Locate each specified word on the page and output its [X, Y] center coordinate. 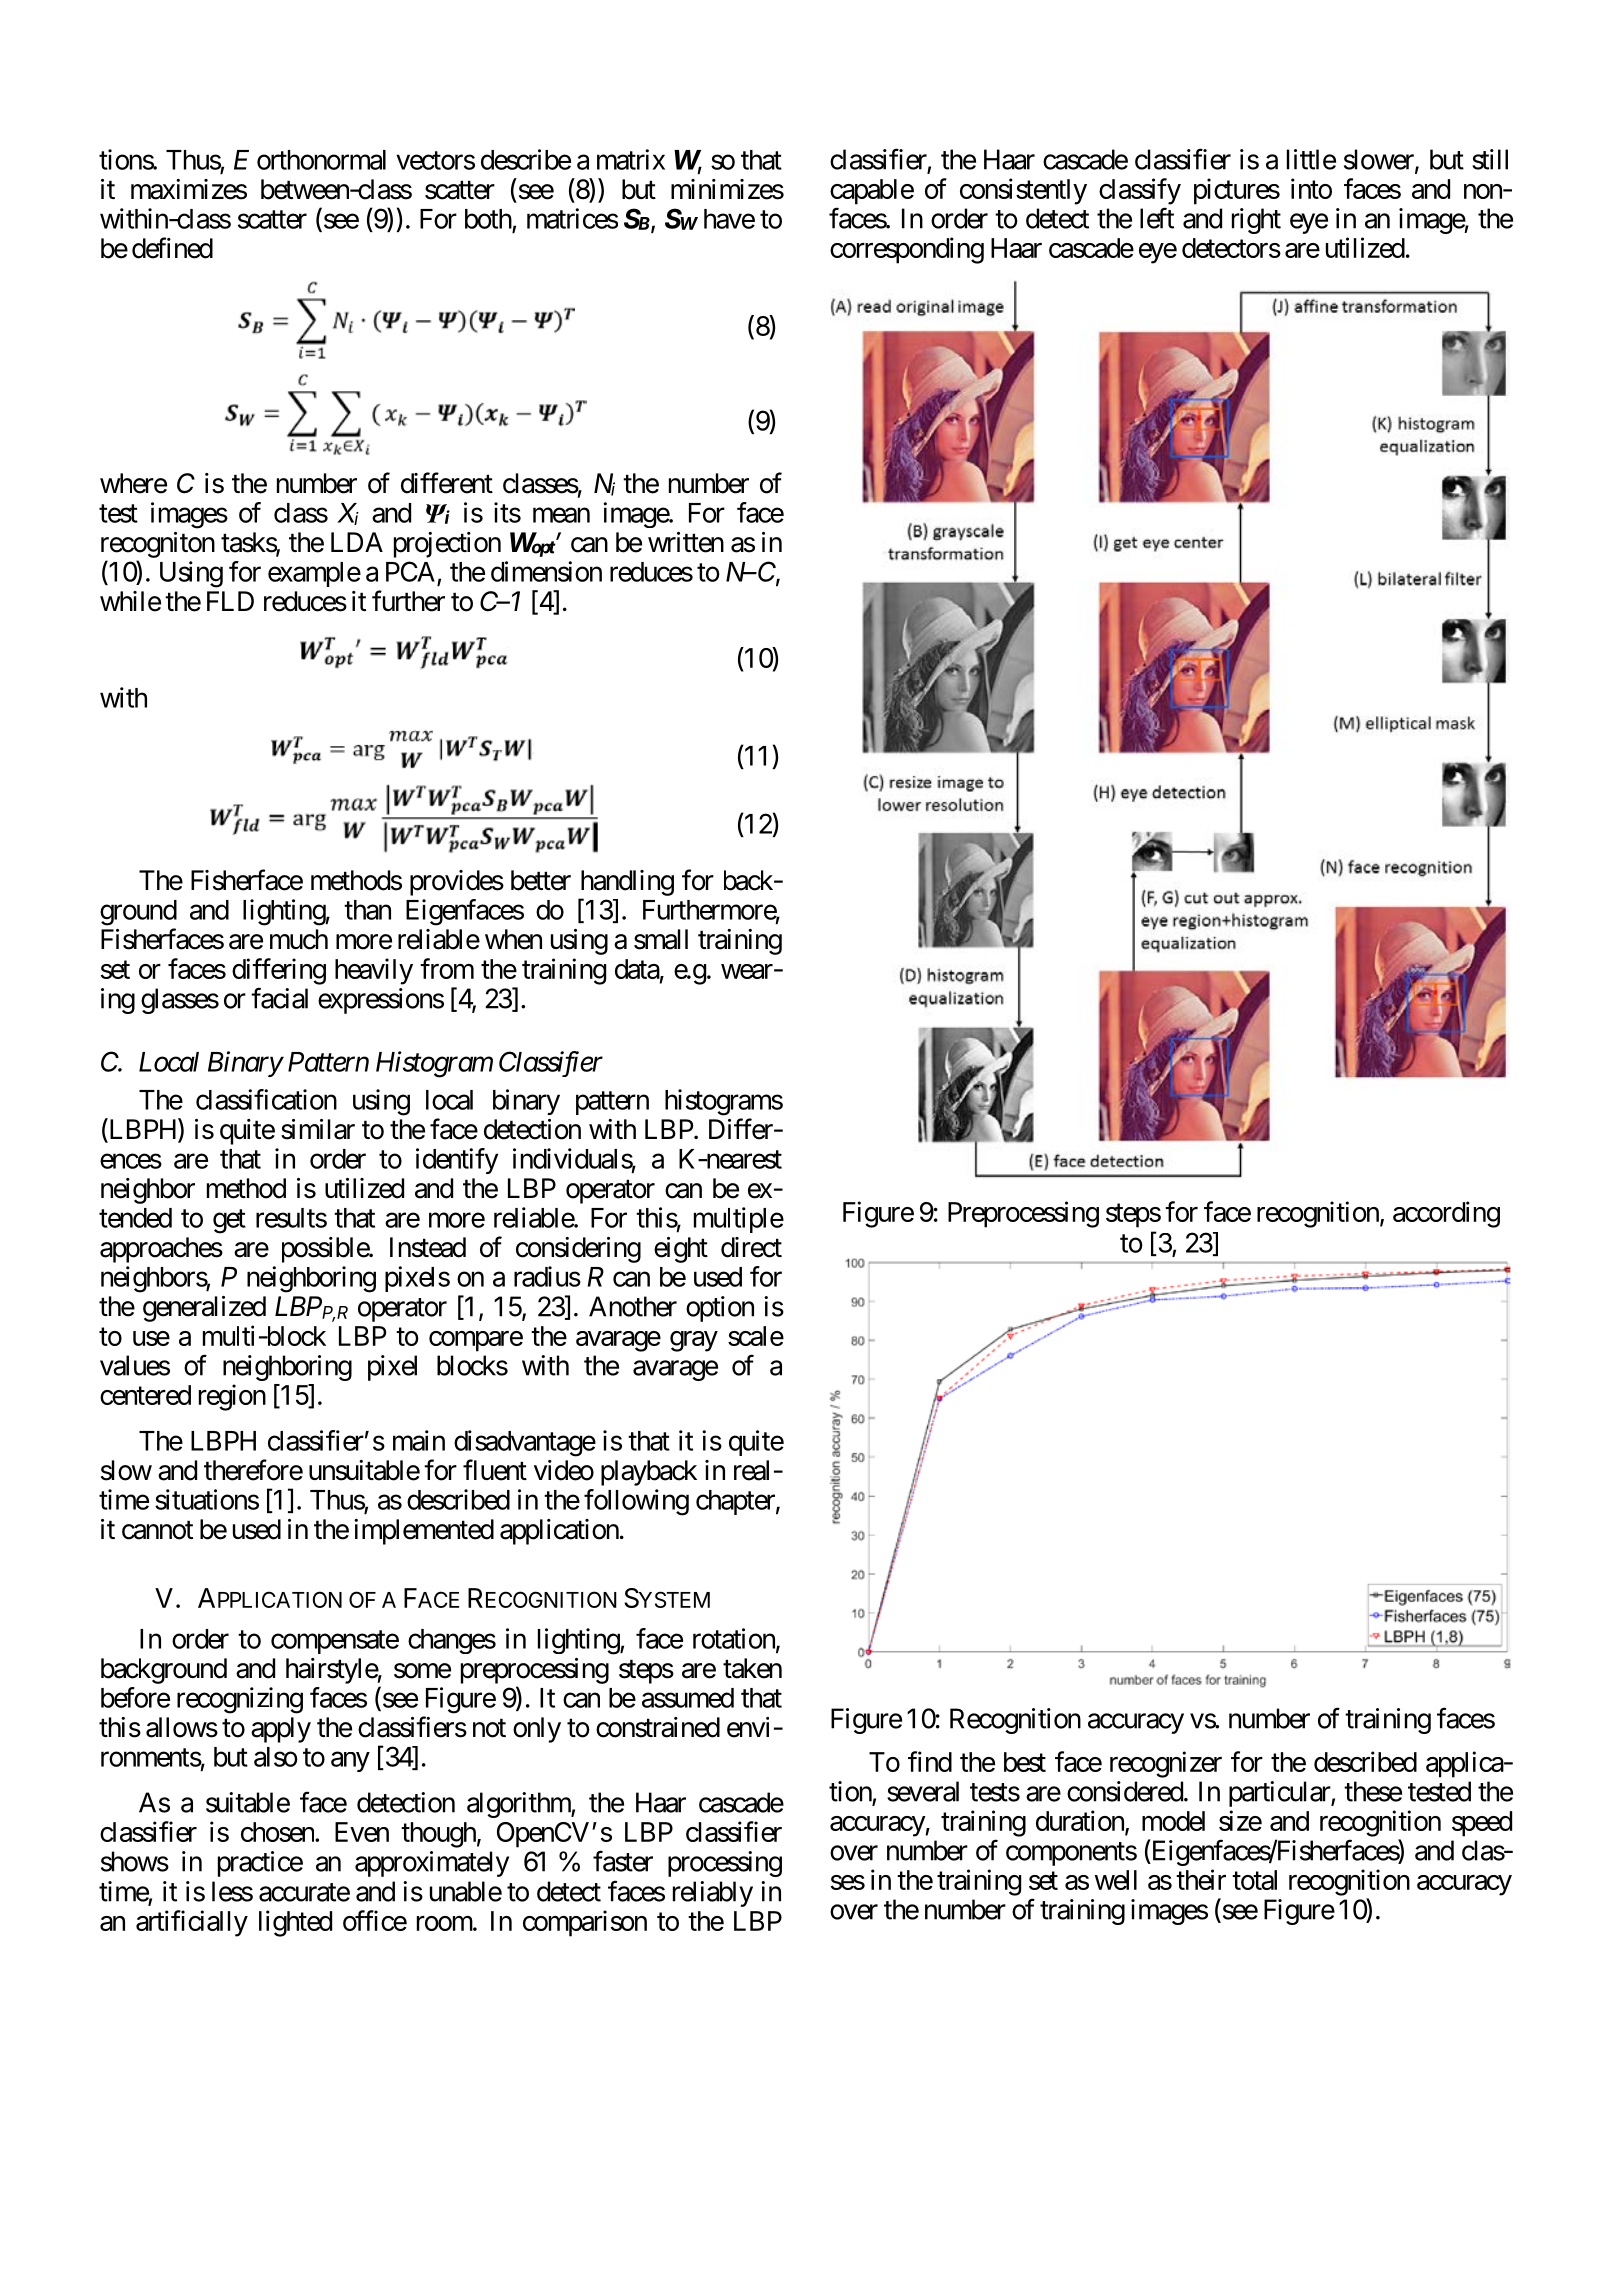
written [686, 542]
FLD [230, 601]
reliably [713, 1894]
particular [1280, 1794]
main [419, 1440]
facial [279, 998]
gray [694, 1341]
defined [172, 248]
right [1256, 221]
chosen [278, 1832]
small [661, 939]
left [1157, 218]
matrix [631, 159]
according [1446, 1214]
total [1254, 1880]
